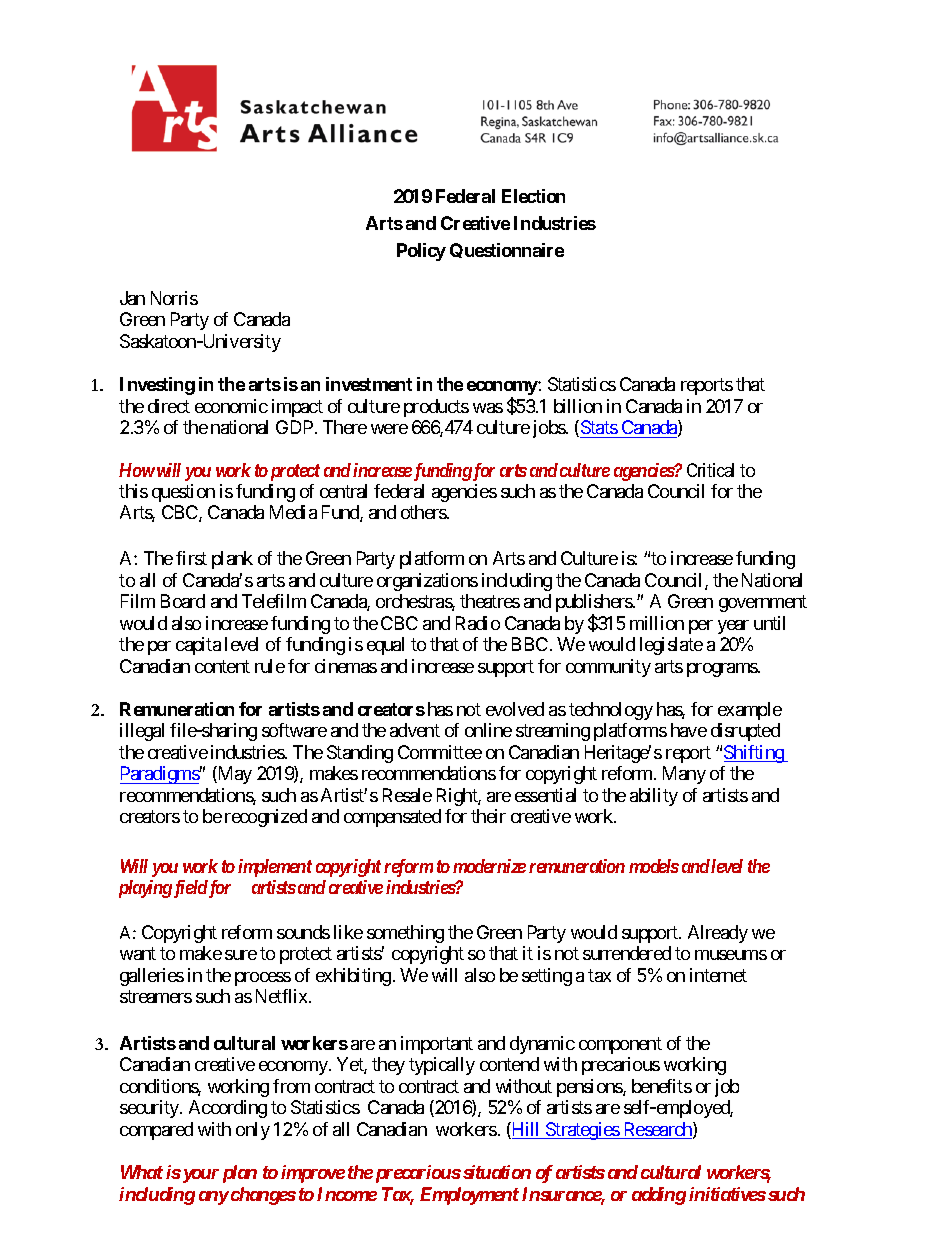  What do you see at coordinates (469, 1196) in the image?
I see `Employment` at bounding box center [469, 1196].
